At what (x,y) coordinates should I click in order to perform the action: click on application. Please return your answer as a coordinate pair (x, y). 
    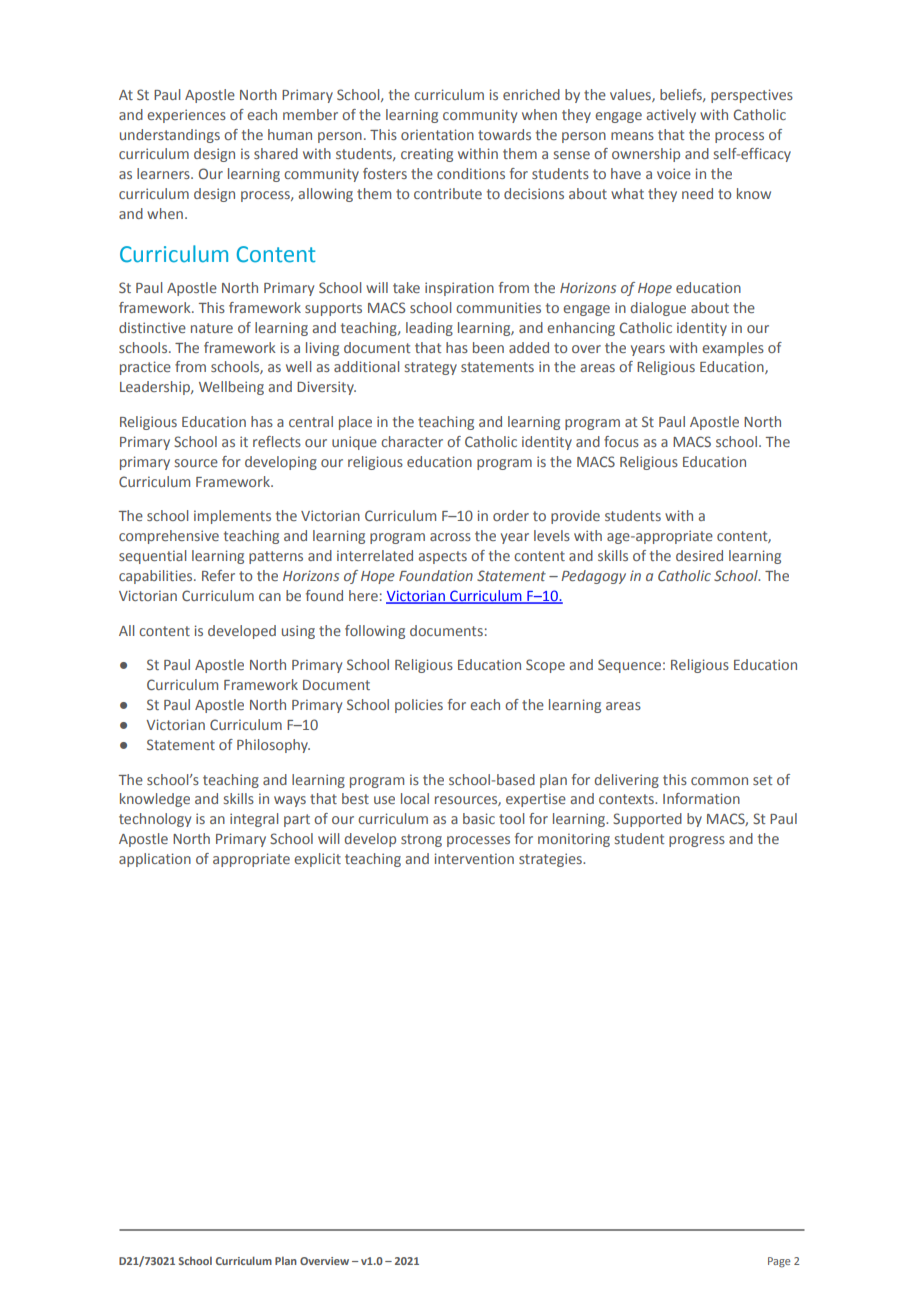
    Looking at the image, I should click on (155, 860).
